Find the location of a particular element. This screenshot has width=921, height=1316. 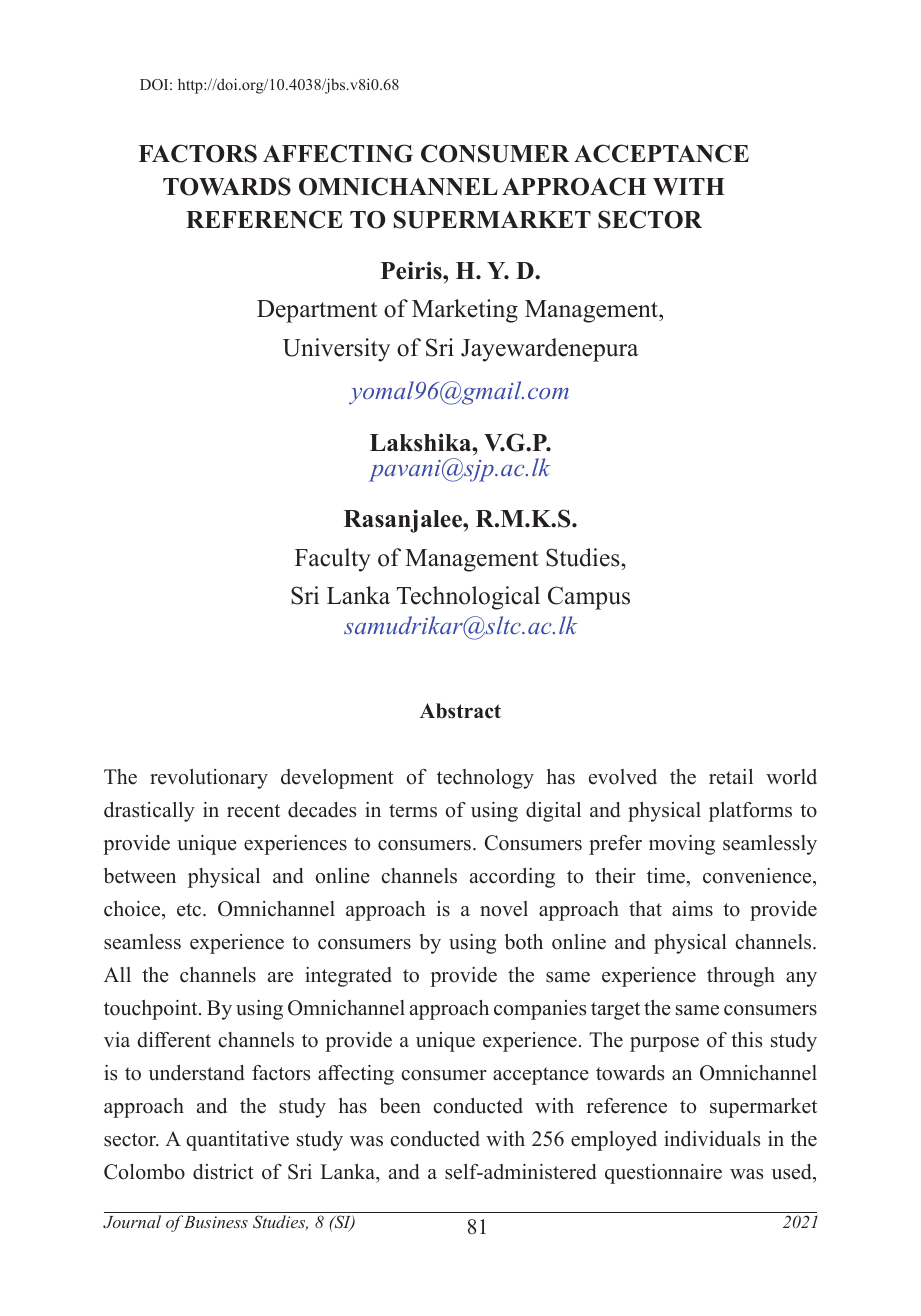

Department is located at coordinates (317, 311).
